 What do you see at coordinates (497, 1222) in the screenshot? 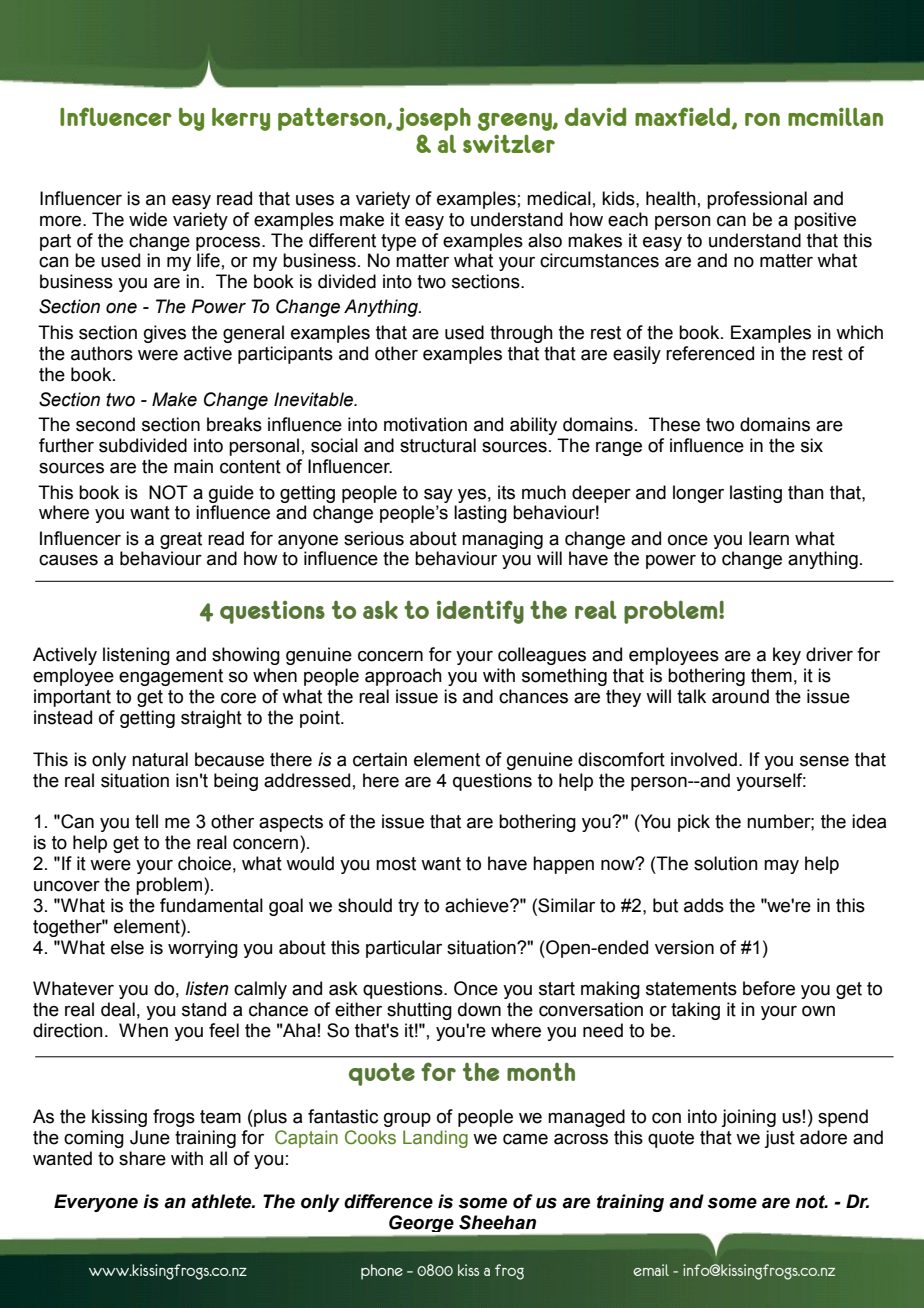
I see `Sheehan` at bounding box center [497, 1222].
